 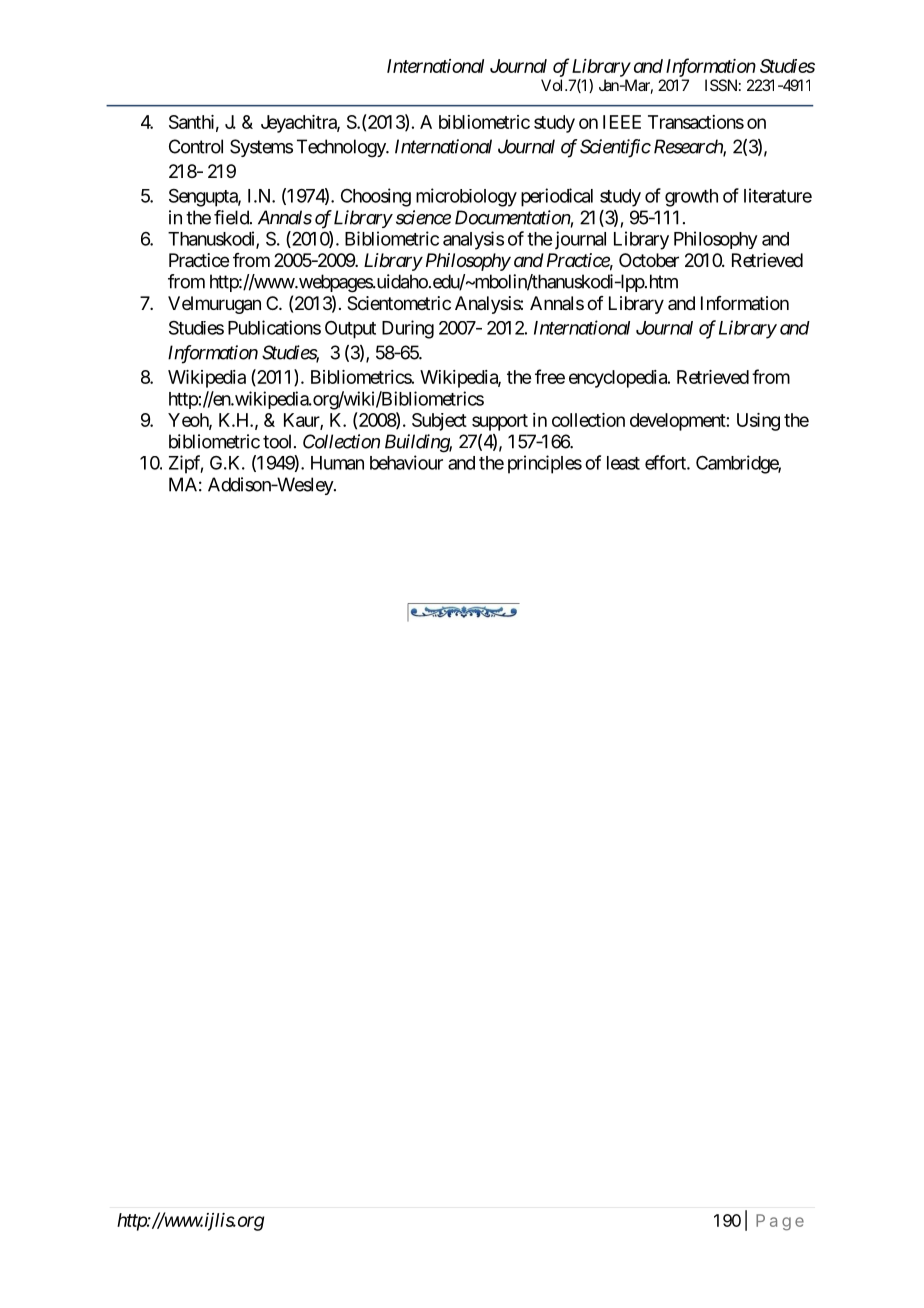 What do you see at coordinates (691, 198) in the screenshot?
I see `growth` at bounding box center [691, 198].
